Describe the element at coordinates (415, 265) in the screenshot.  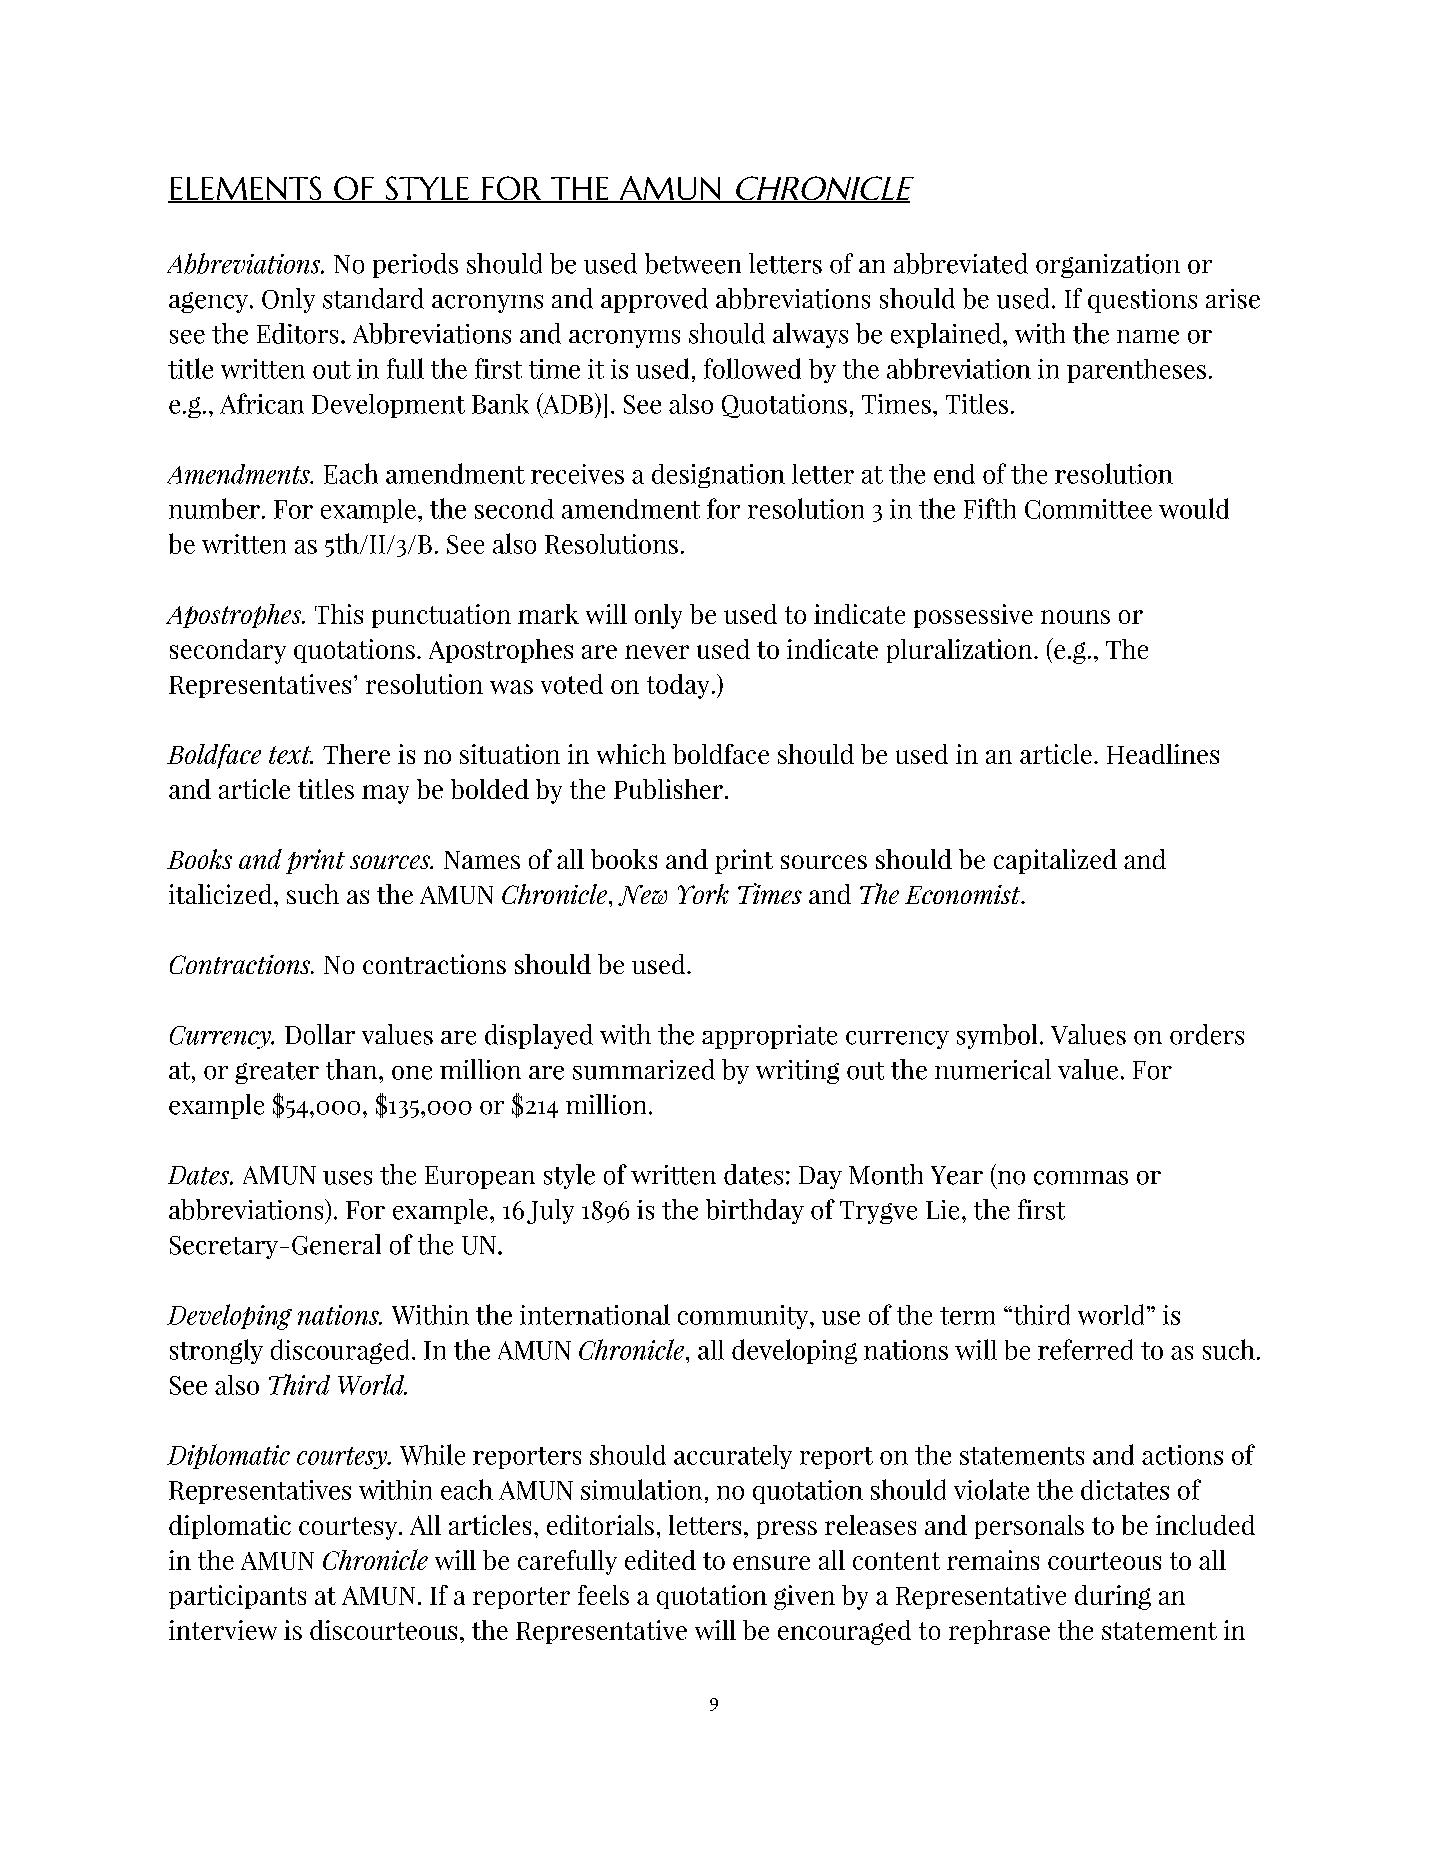
I see `periods` at that location.
